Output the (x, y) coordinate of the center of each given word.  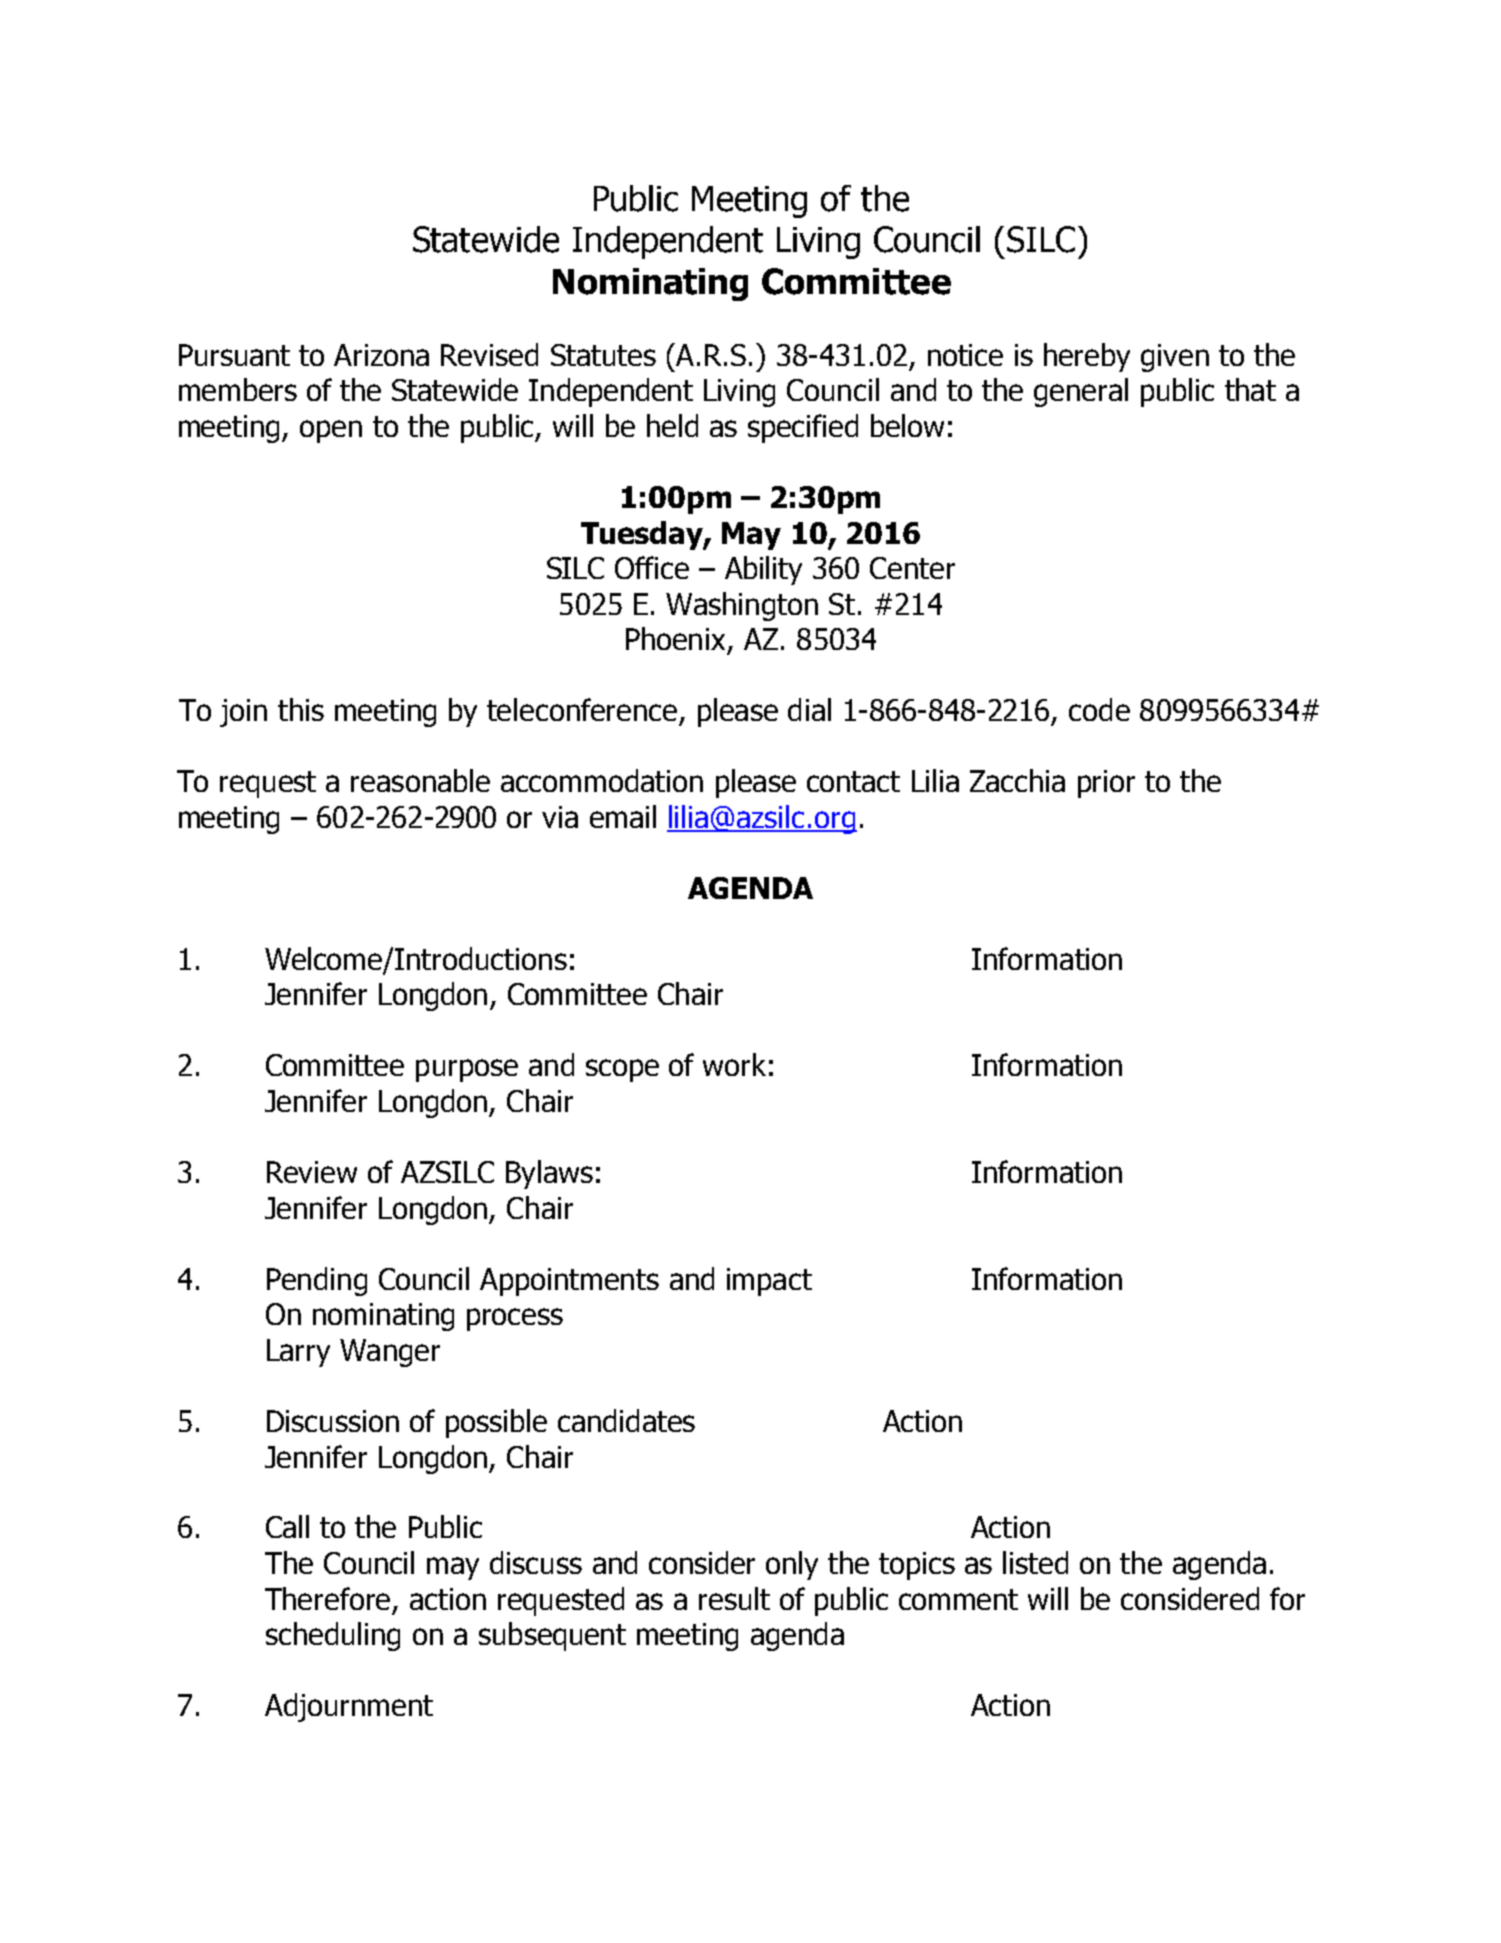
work (734, 1064)
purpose (467, 1070)
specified (803, 428)
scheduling (333, 1636)
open (331, 431)
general (1081, 392)
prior (1106, 784)
